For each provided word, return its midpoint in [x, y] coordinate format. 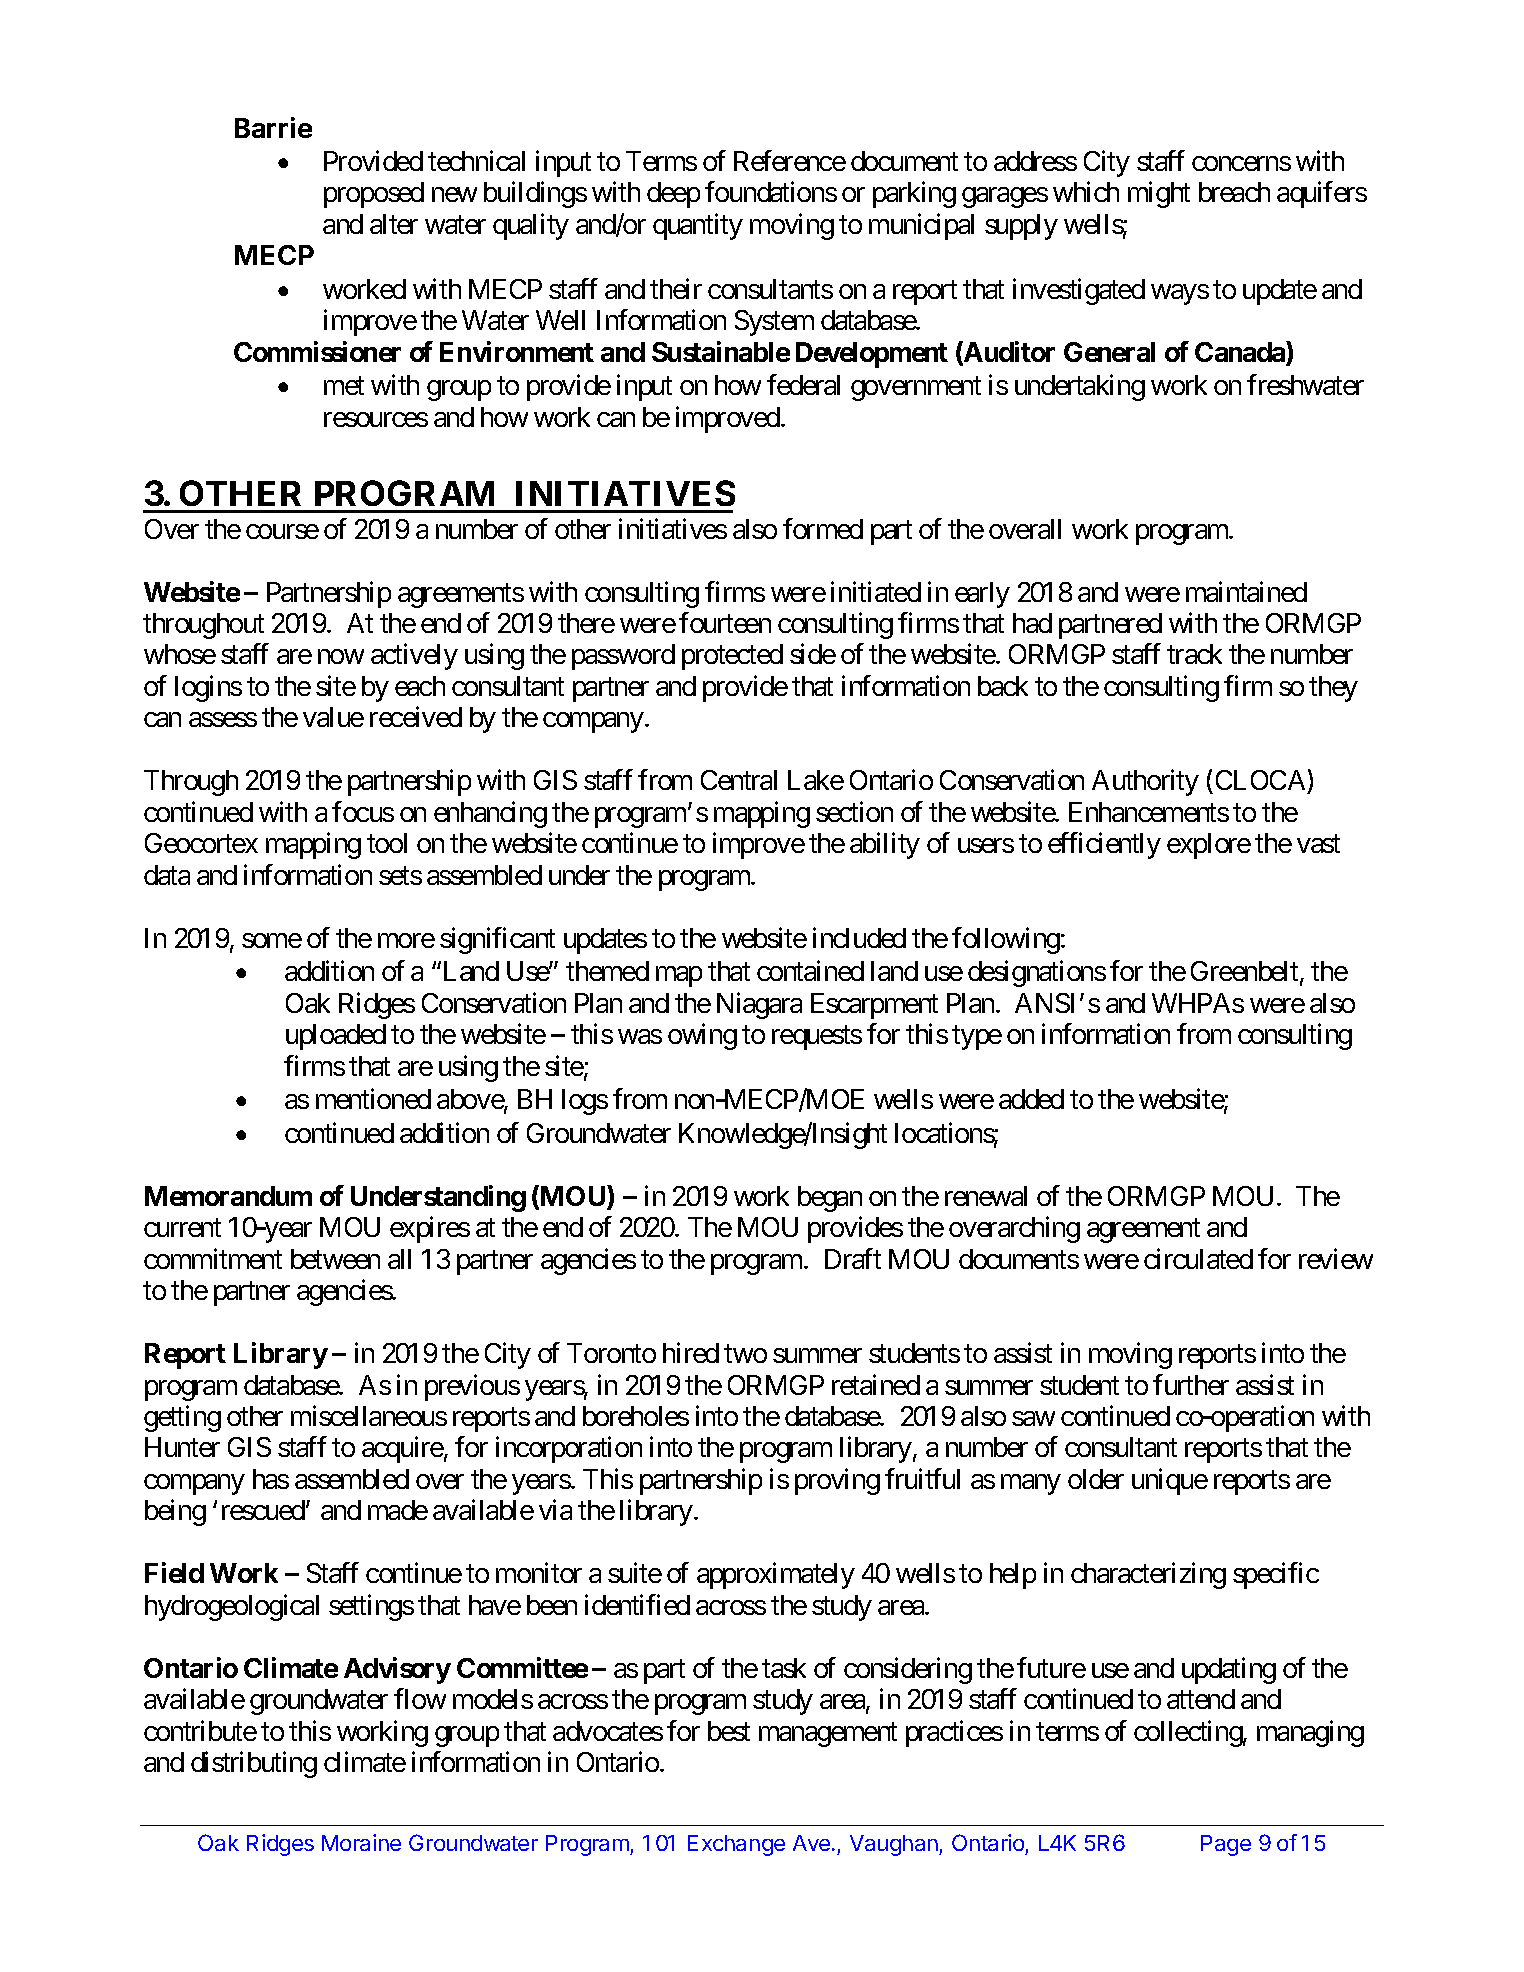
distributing [254, 1764]
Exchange [736, 1845]
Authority [1145, 783]
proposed [374, 195]
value [333, 717]
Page [1226, 1845]
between [335, 1259]
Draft [853, 1258]
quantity [698, 226]
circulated [1198, 1258]
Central [739, 780]
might [1159, 195]
